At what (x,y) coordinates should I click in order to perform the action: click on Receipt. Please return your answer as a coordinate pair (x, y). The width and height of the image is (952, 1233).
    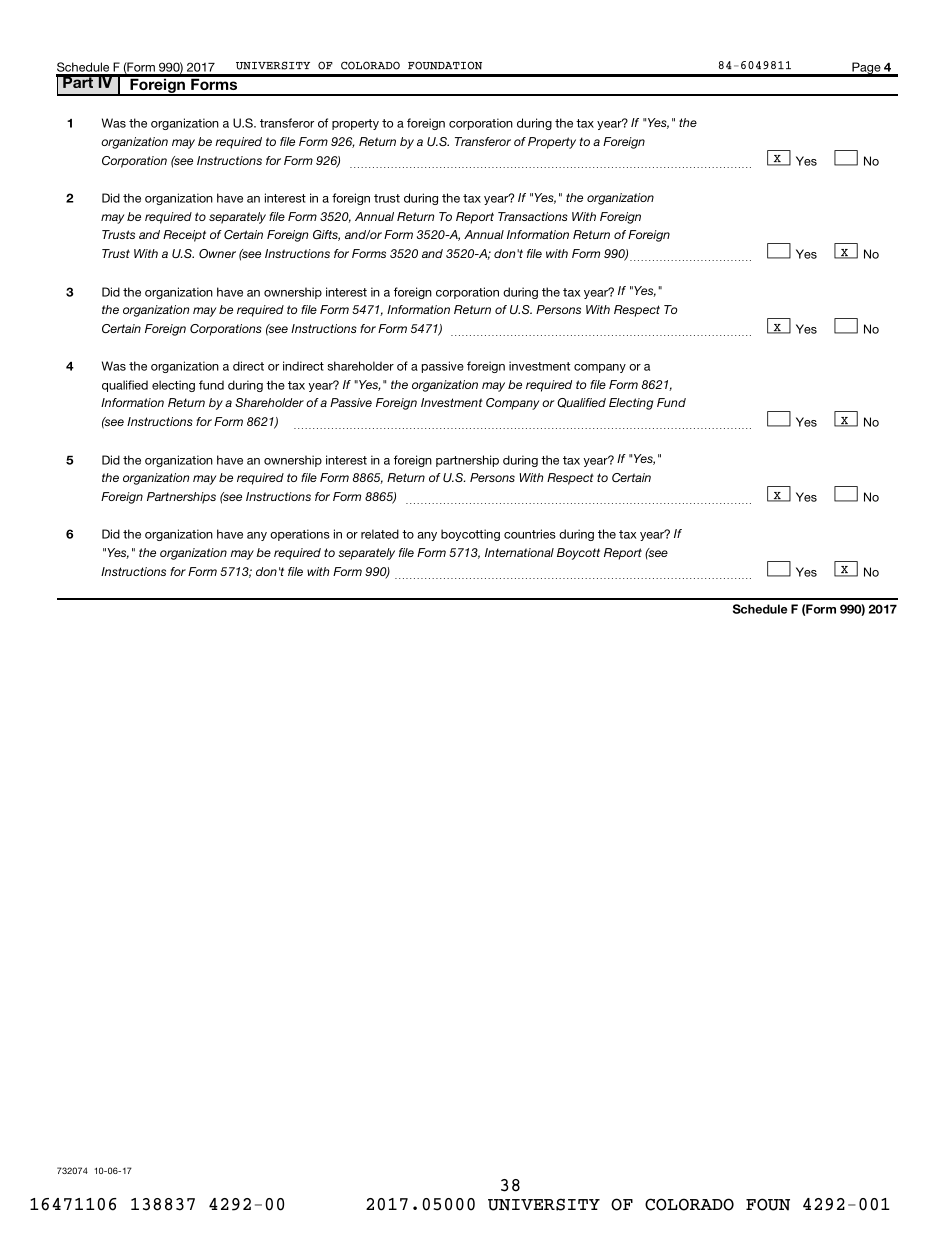
    Looking at the image, I should click on (184, 236).
